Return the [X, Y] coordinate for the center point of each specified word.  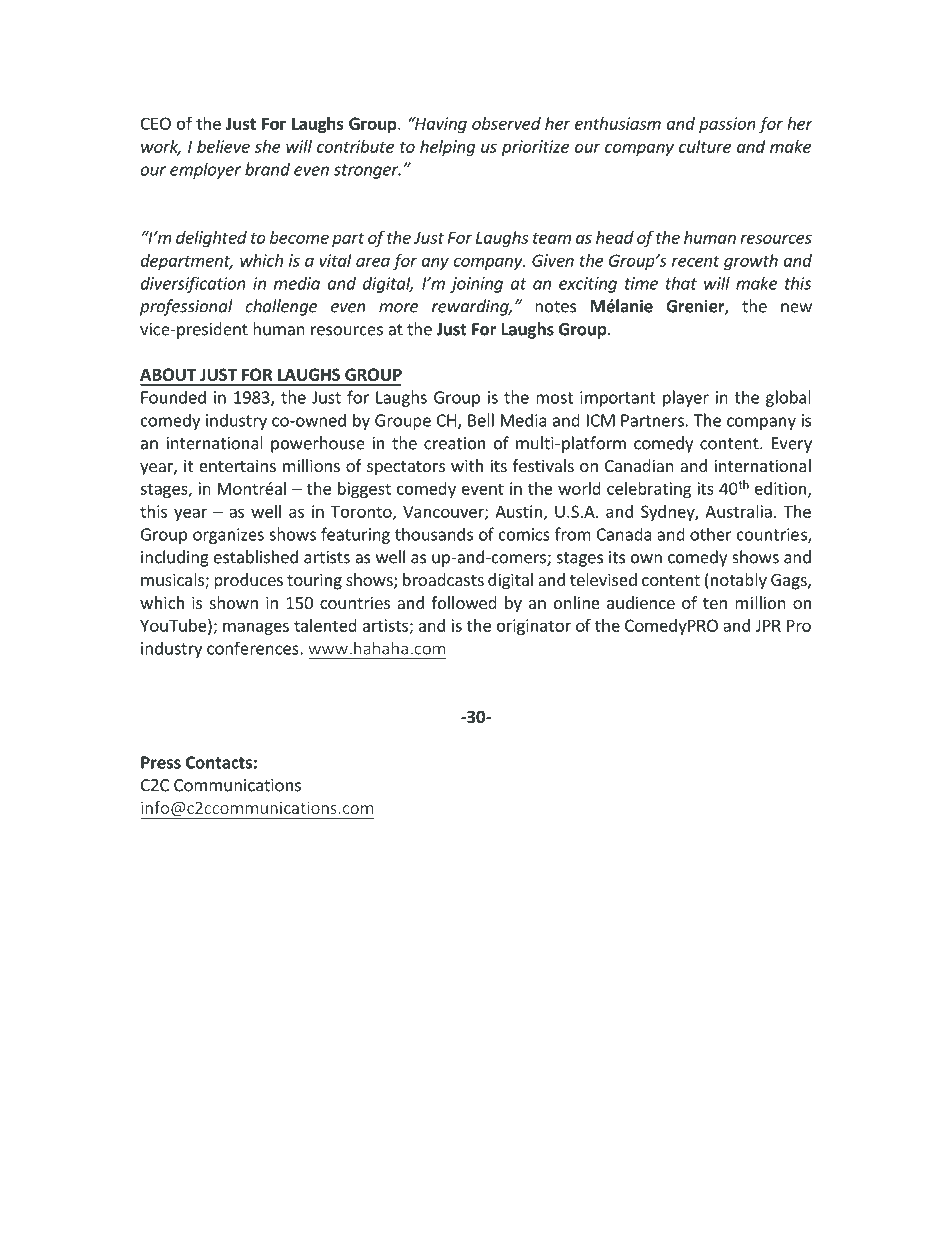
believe [223, 146]
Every [792, 445]
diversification [193, 284]
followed [464, 602]
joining [476, 285]
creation [454, 443]
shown [234, 602]
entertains [237, 465]
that [681, 283]
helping [447, 148]
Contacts [219, 762]
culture [705, 146]
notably [737, 581]
